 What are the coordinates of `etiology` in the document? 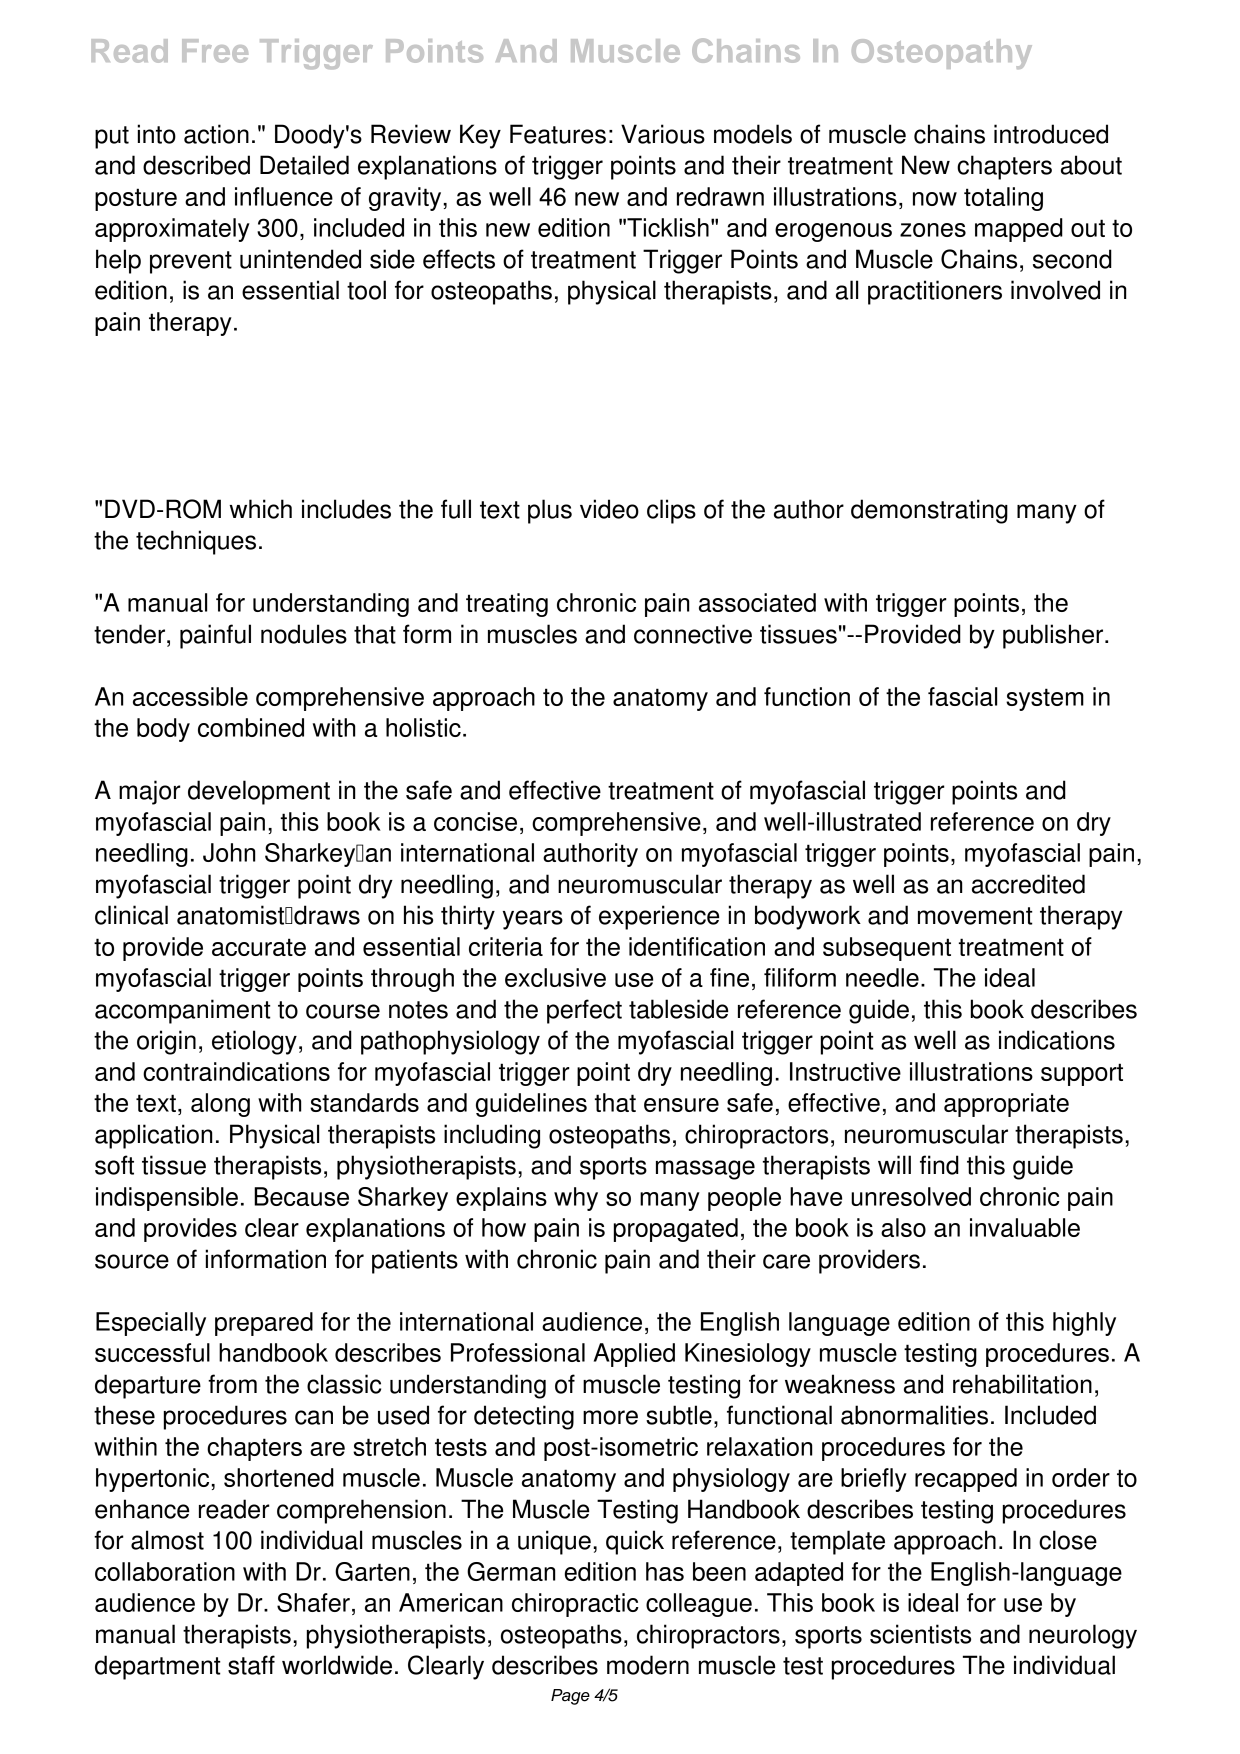 It's located at (254, 1042).
